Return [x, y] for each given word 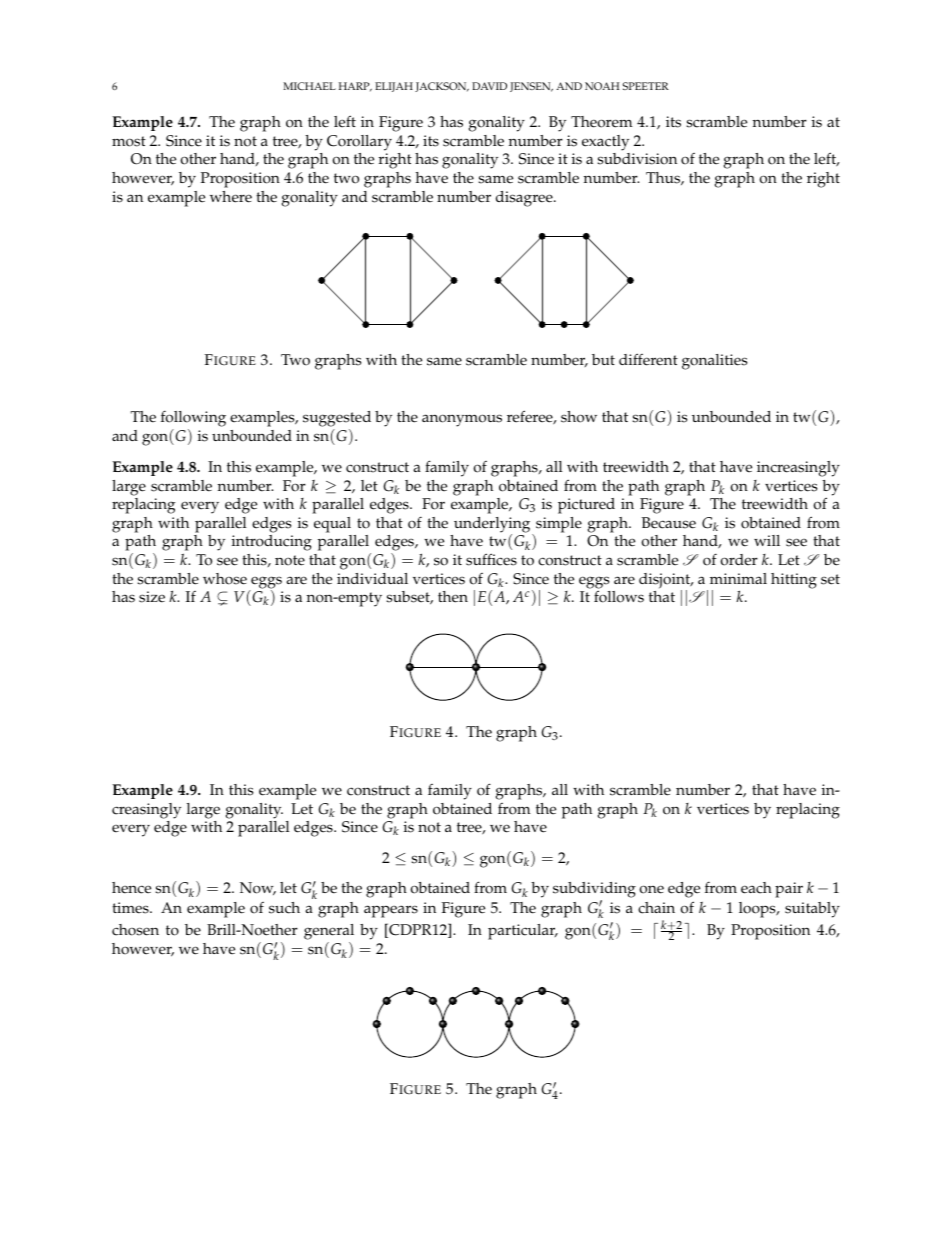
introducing [272, 543]
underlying [493, 526]
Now [258, 888]
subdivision [637, 159]
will [767, 540]
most [129, 141]
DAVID [489, 86]
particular [523, 932]
